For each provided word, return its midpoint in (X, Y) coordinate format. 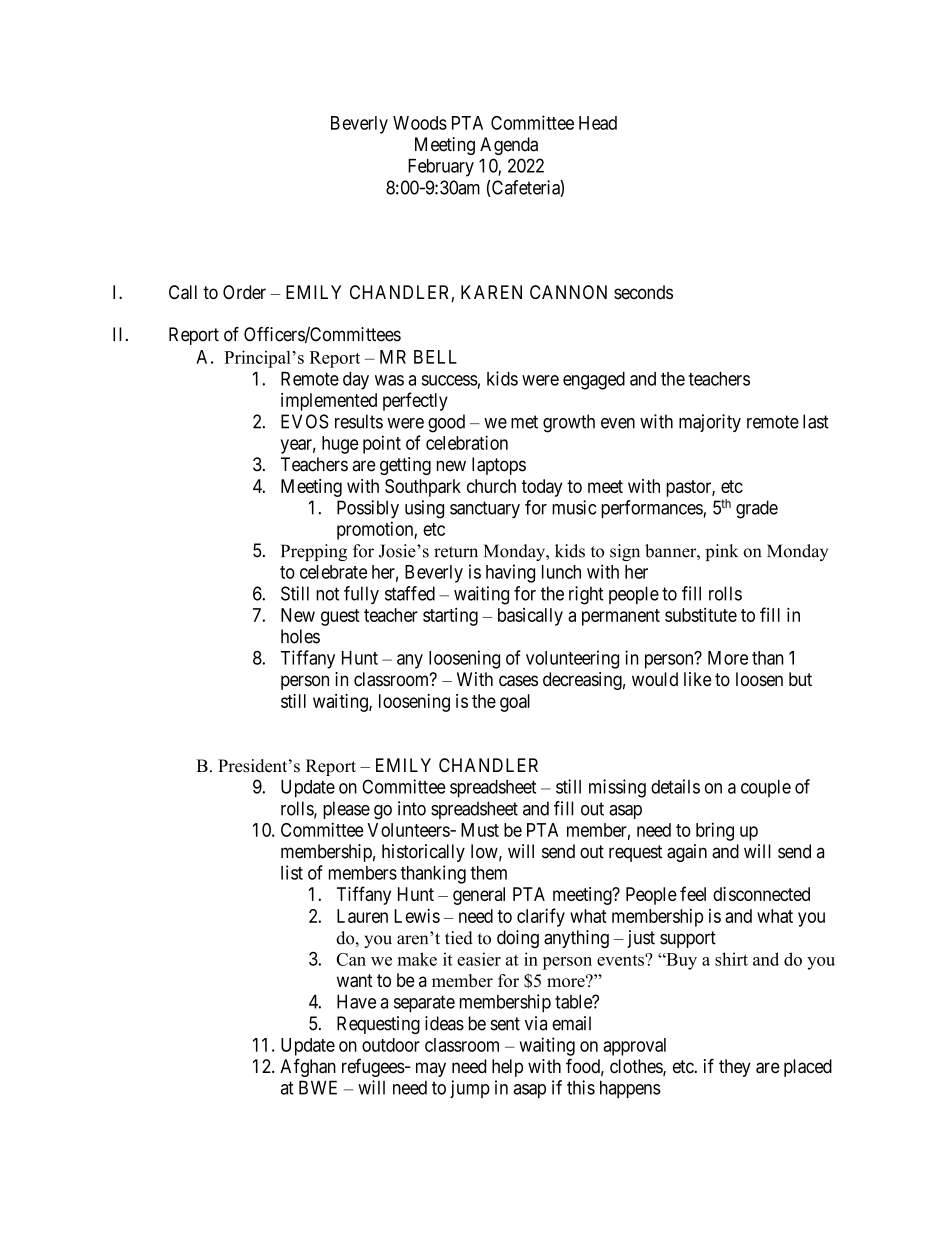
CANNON (568, 292)
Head (598, 123)
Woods (420, 123)
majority (710, 423)
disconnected (761, 894)
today (542, 488)
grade (757, 509)
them (489, 873)
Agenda (509, 146)
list (292, 872)
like (698, 679)
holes (300, 636)
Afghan (308, 1067)
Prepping (314, 552)
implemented (329, 402)
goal (515, 703)
